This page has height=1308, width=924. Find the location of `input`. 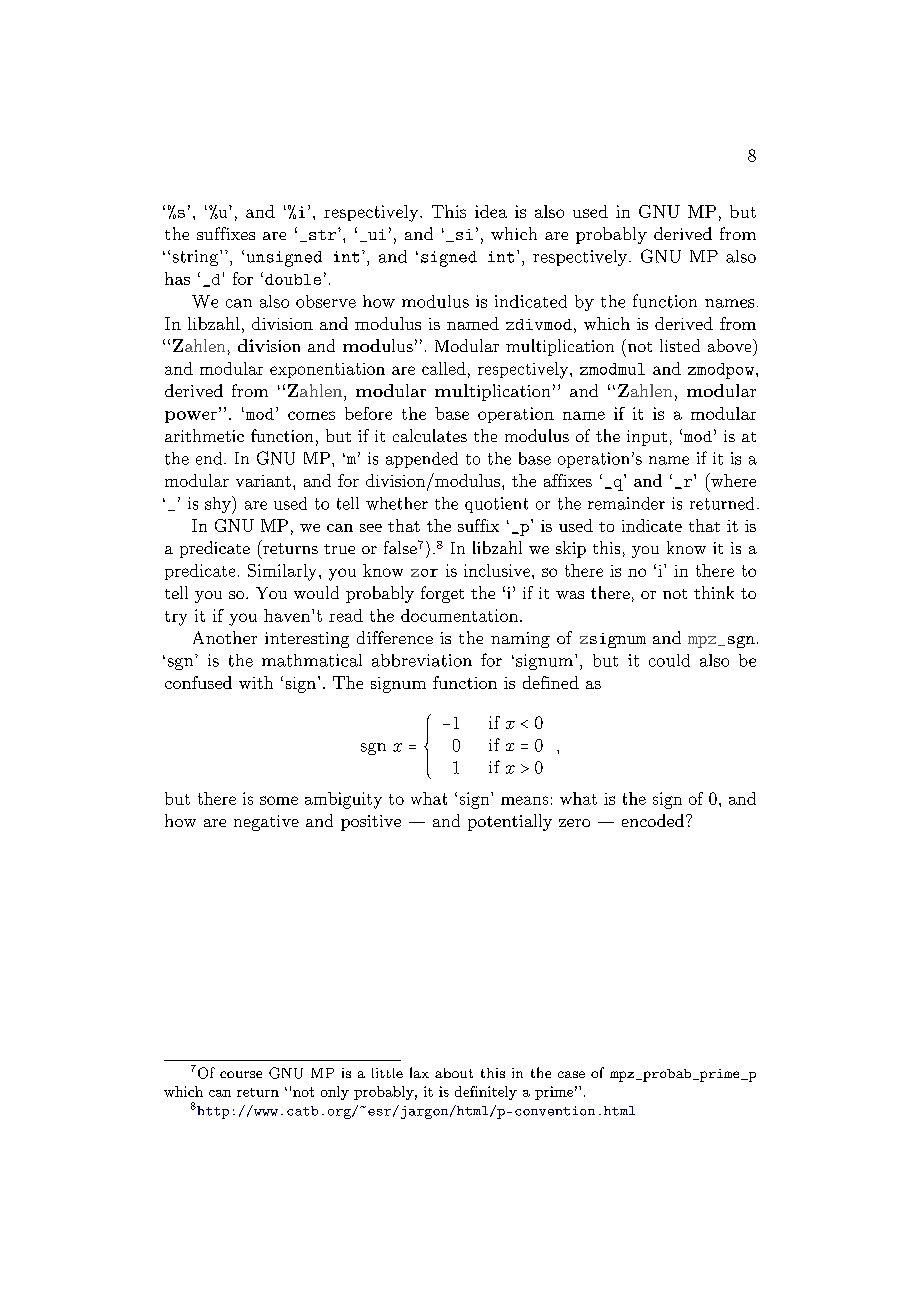

input is located at coordinates (647, 438).
